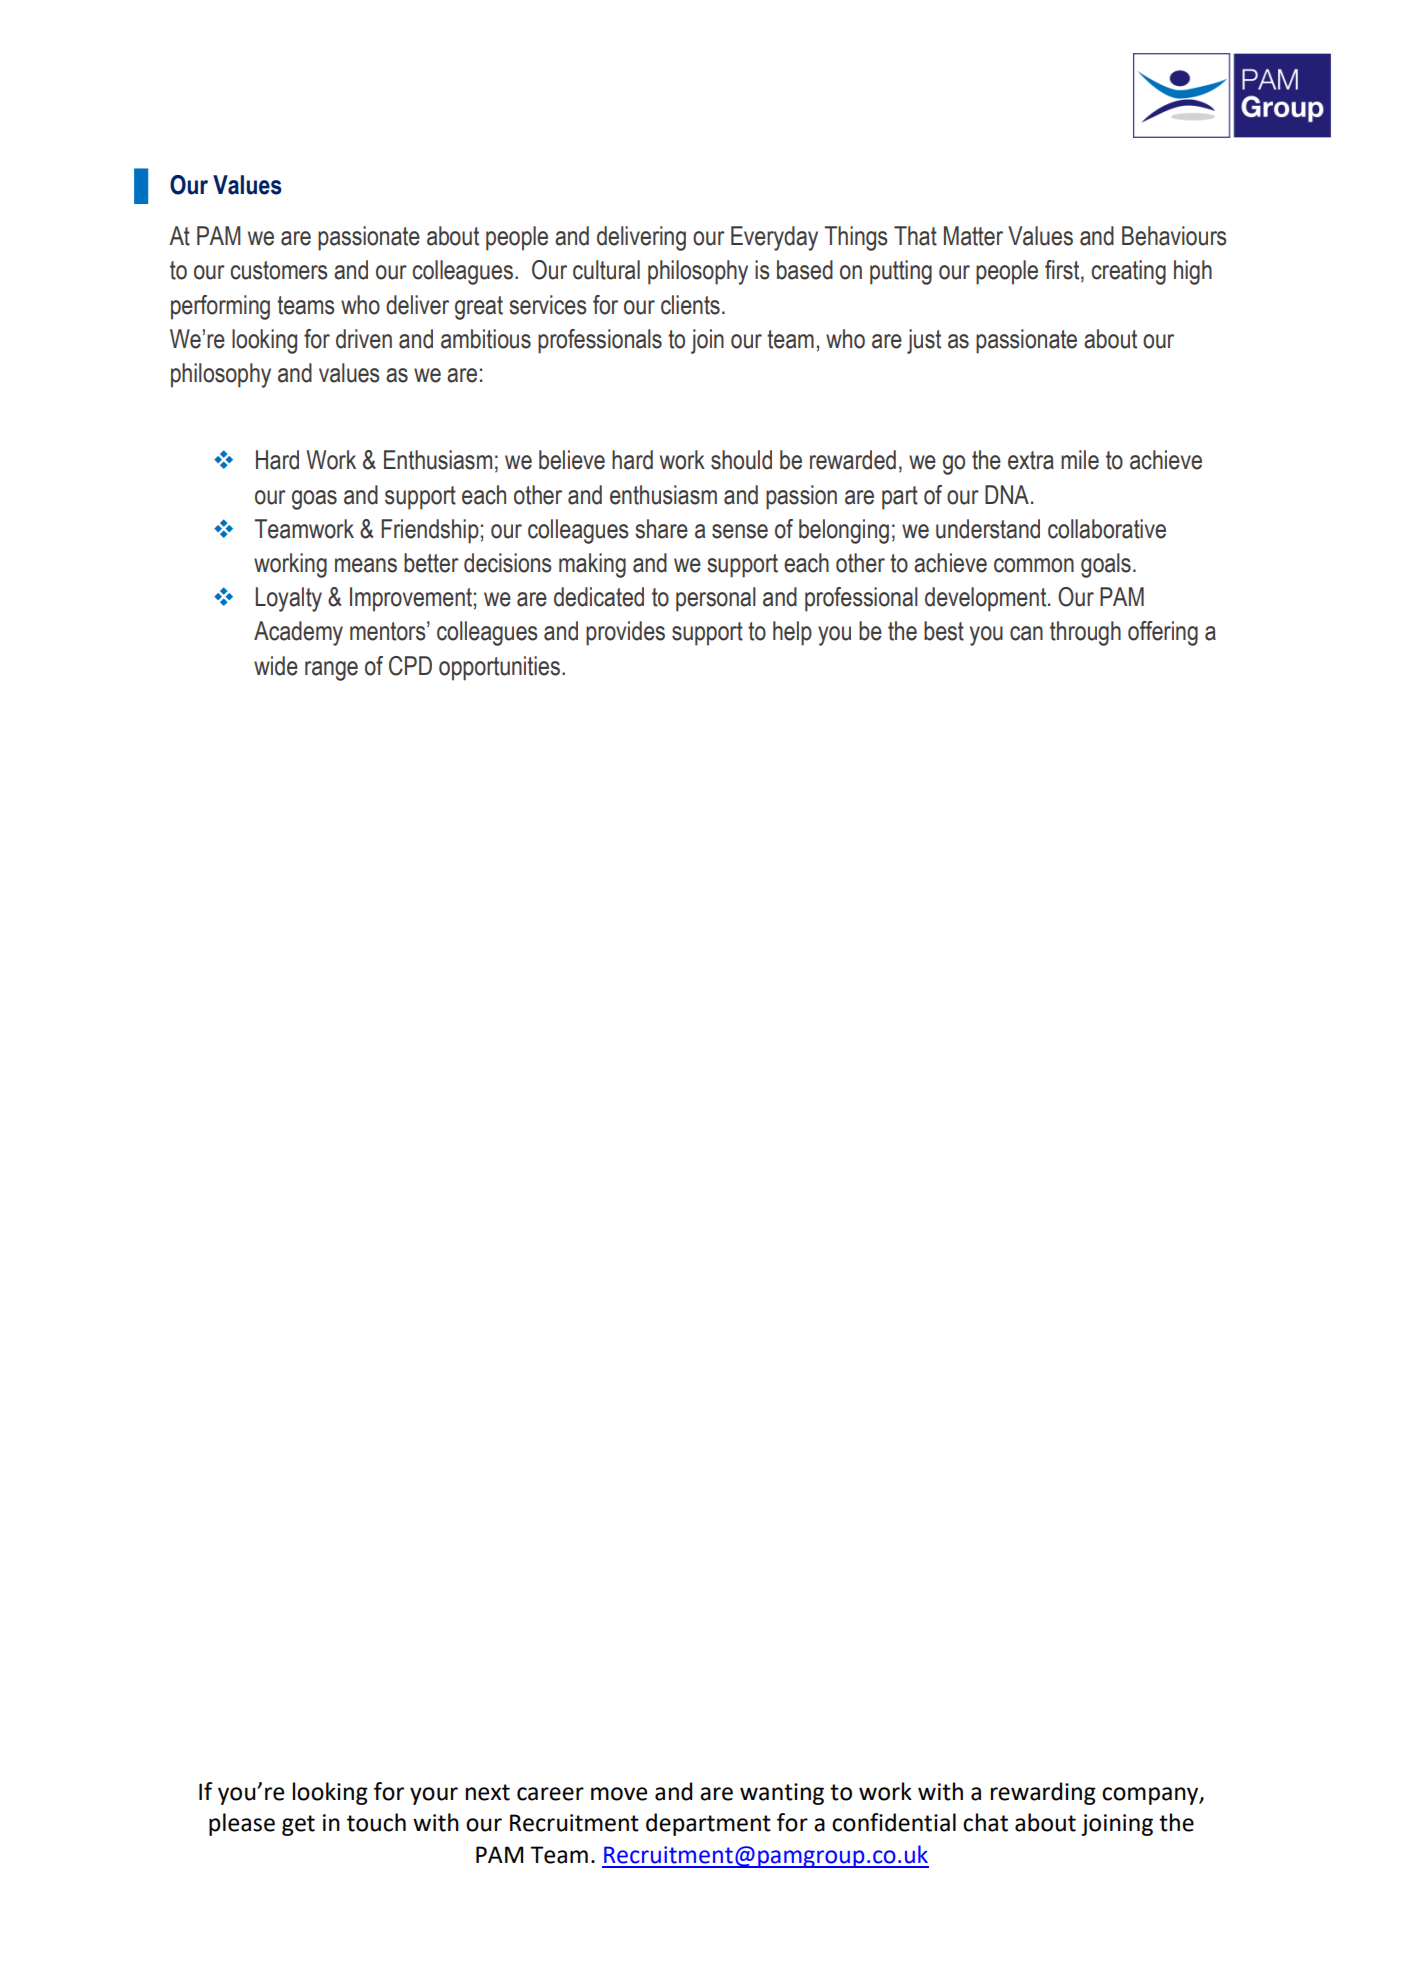  Describe the element at coordinates (276, 666) in the document. I see `wide` at that location.
